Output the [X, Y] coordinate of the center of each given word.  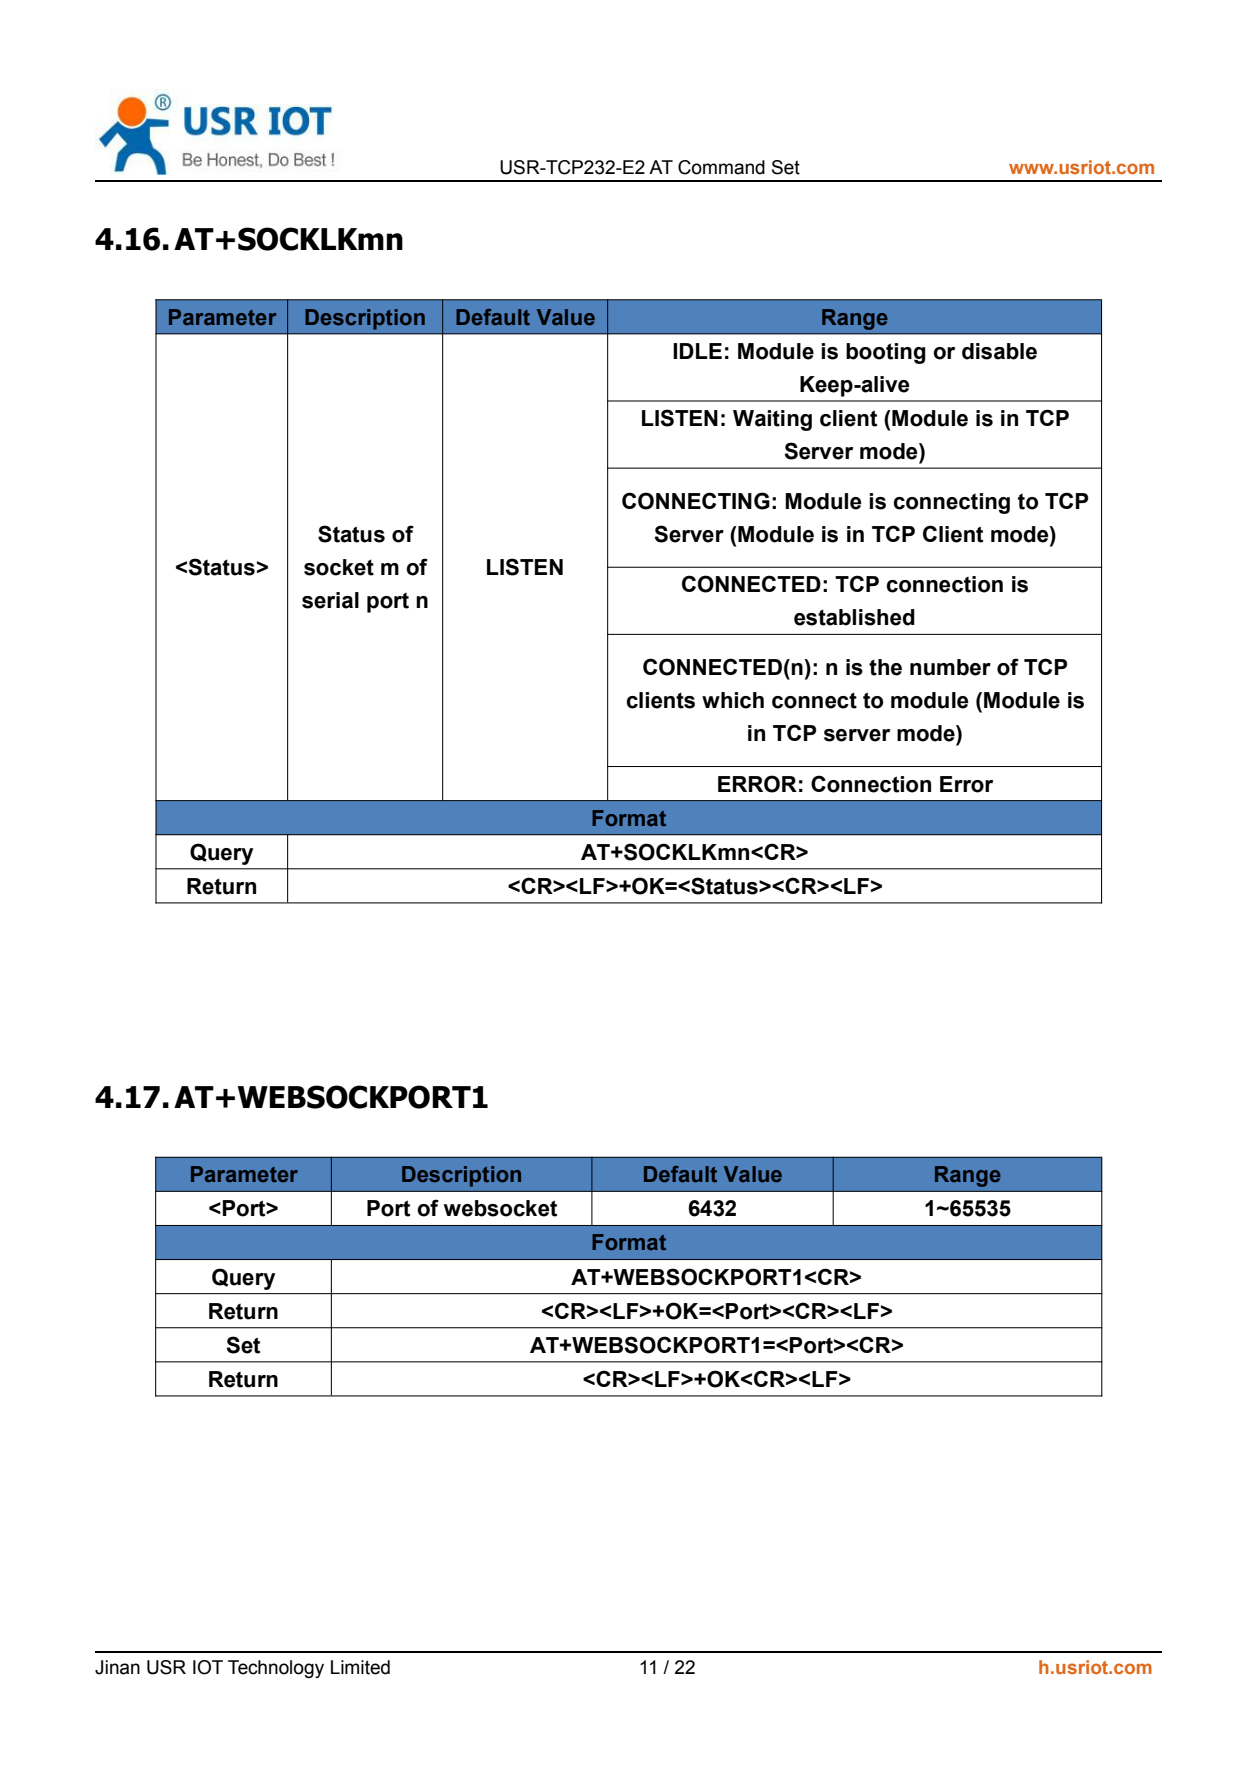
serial [330, 600]
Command [721, 167]
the [885, 667]
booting [886, 353]
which [733, 700]
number [950, 667]
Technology [276, 1669]
